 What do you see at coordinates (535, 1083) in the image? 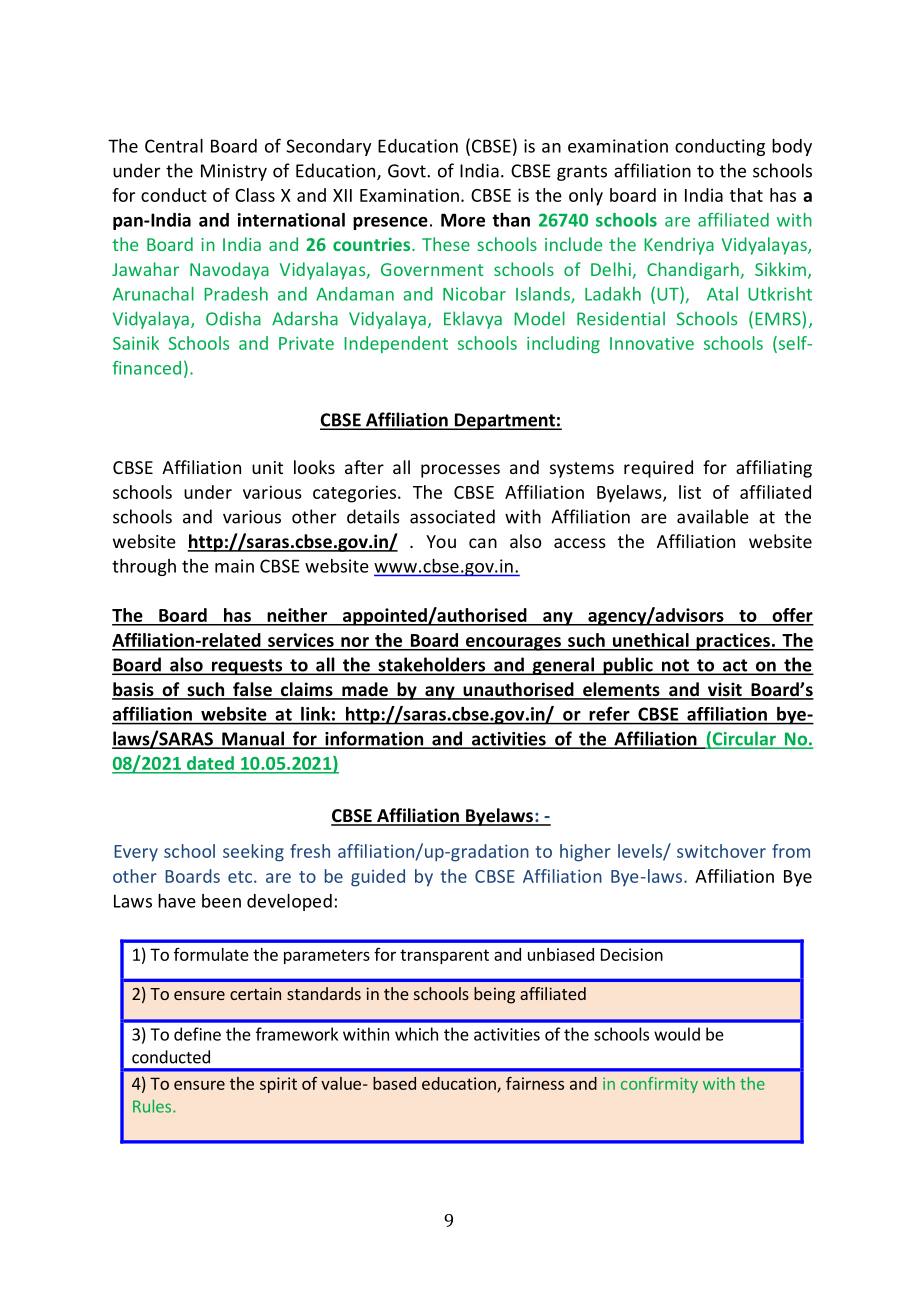
I see `fairness` at bounding box center [535, 1083].
